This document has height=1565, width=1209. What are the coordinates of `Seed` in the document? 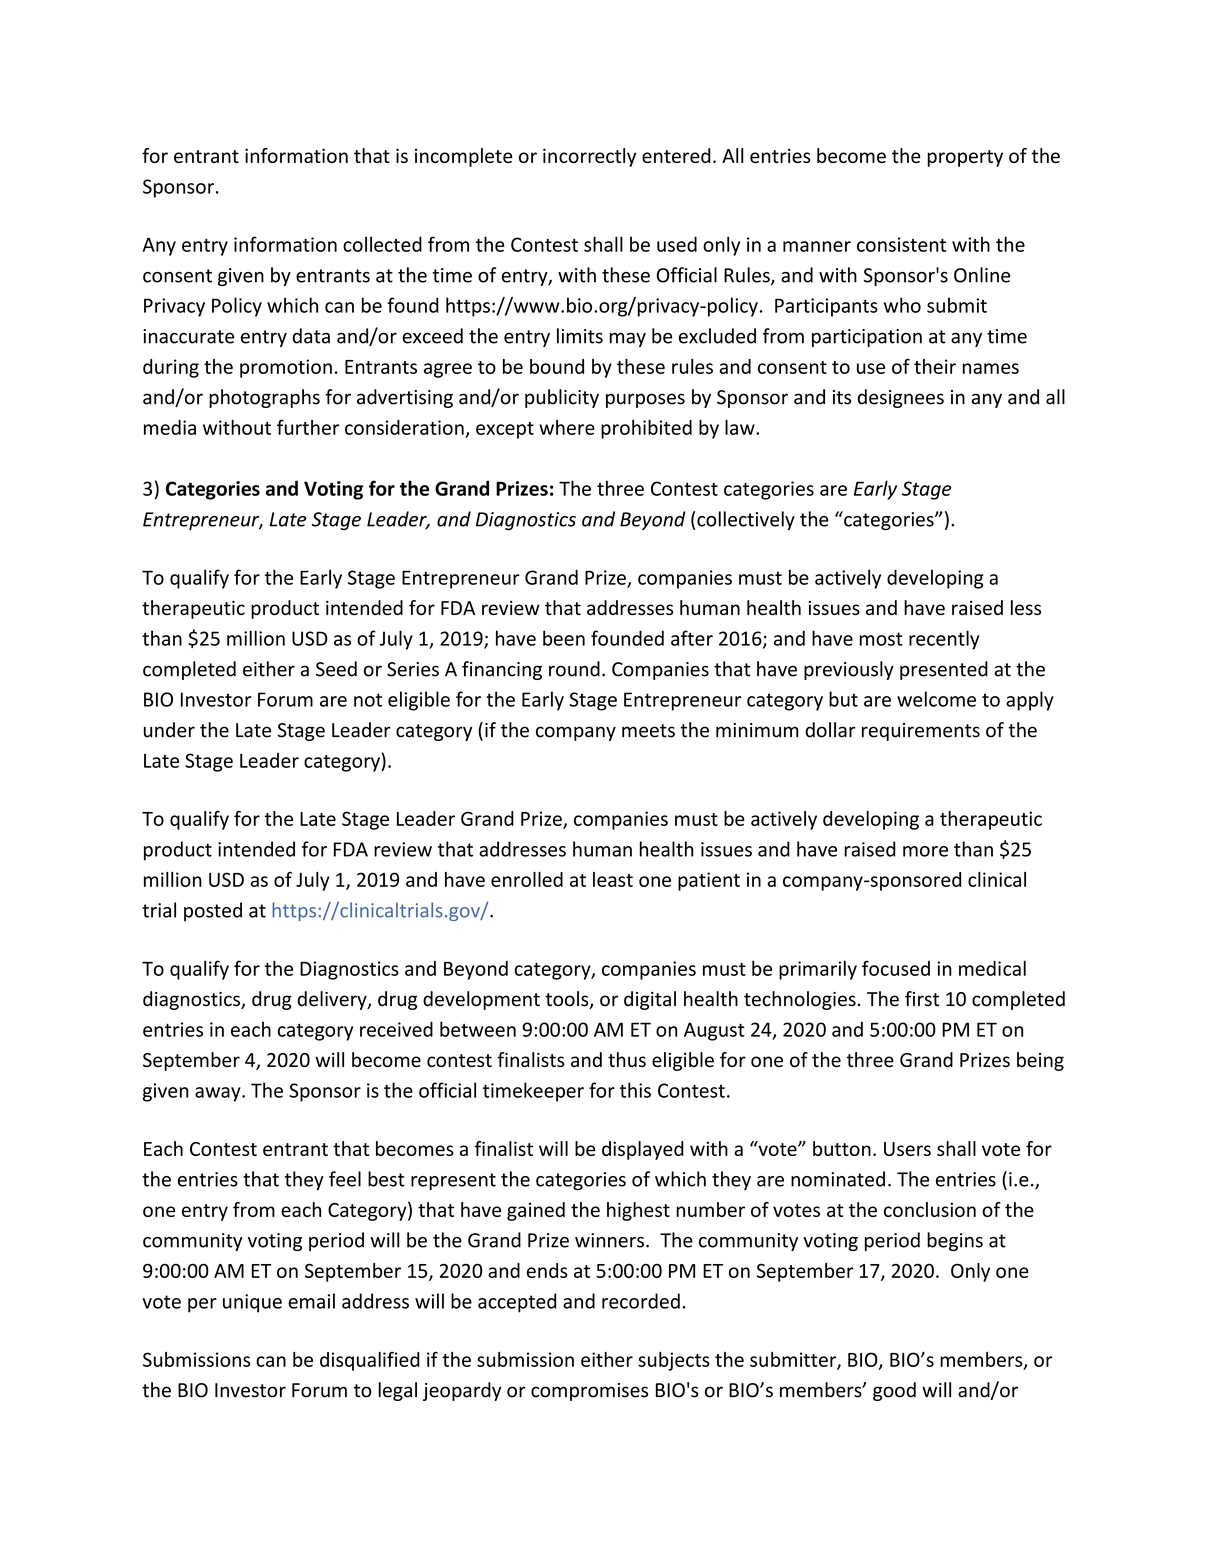 It's located at (336, 669).
